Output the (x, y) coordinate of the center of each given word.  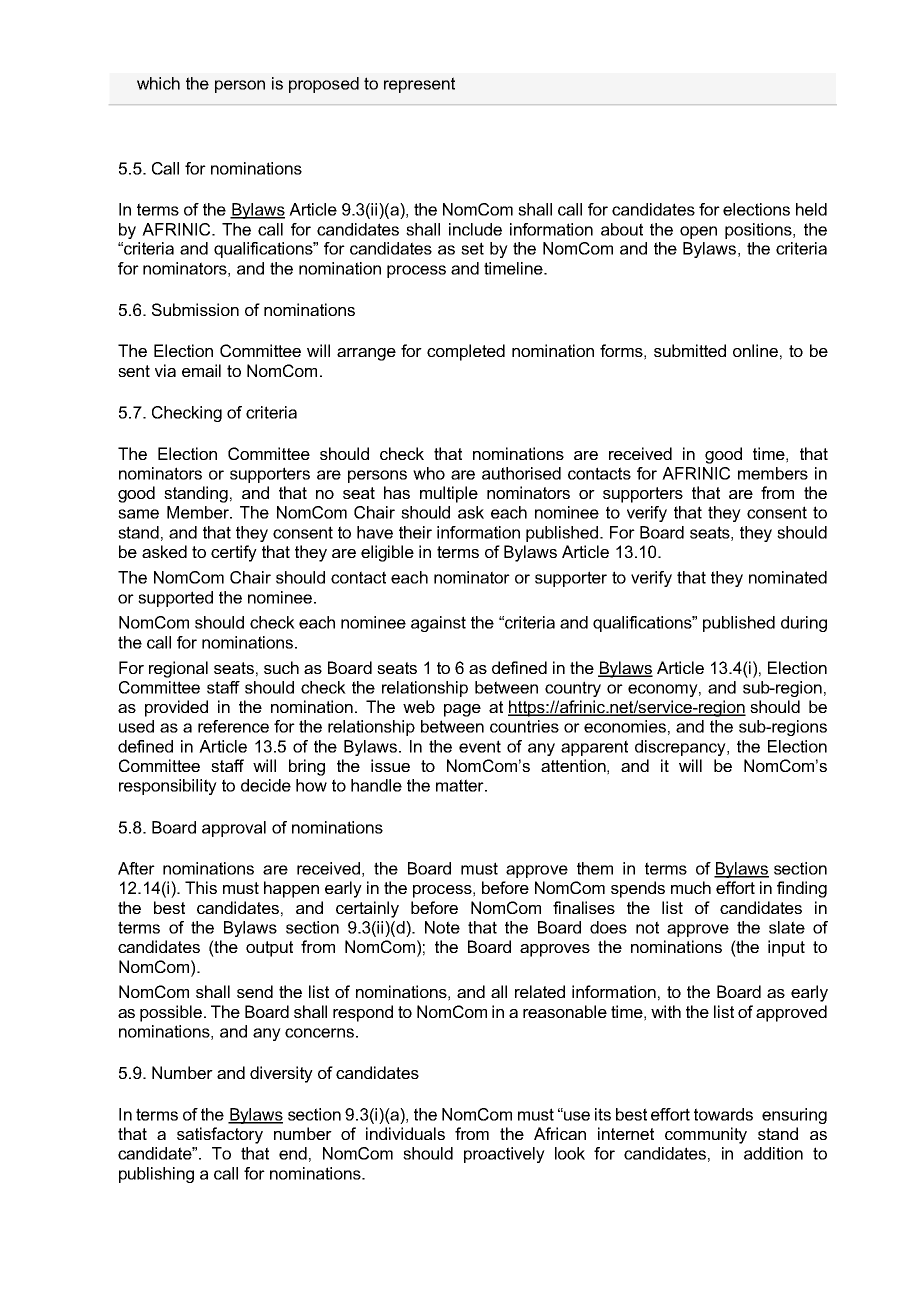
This (201, 887)
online (755, 350)
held (811, 209)
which (158, 83)
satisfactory (220, 1135)
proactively (504, 1155)
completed (466, 352)
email (201, 370)
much (691, 887)
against (438, 624)
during (804, 624)
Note (442, 927)
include (475, 229)
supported (175, 599)
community (706, 1135)
